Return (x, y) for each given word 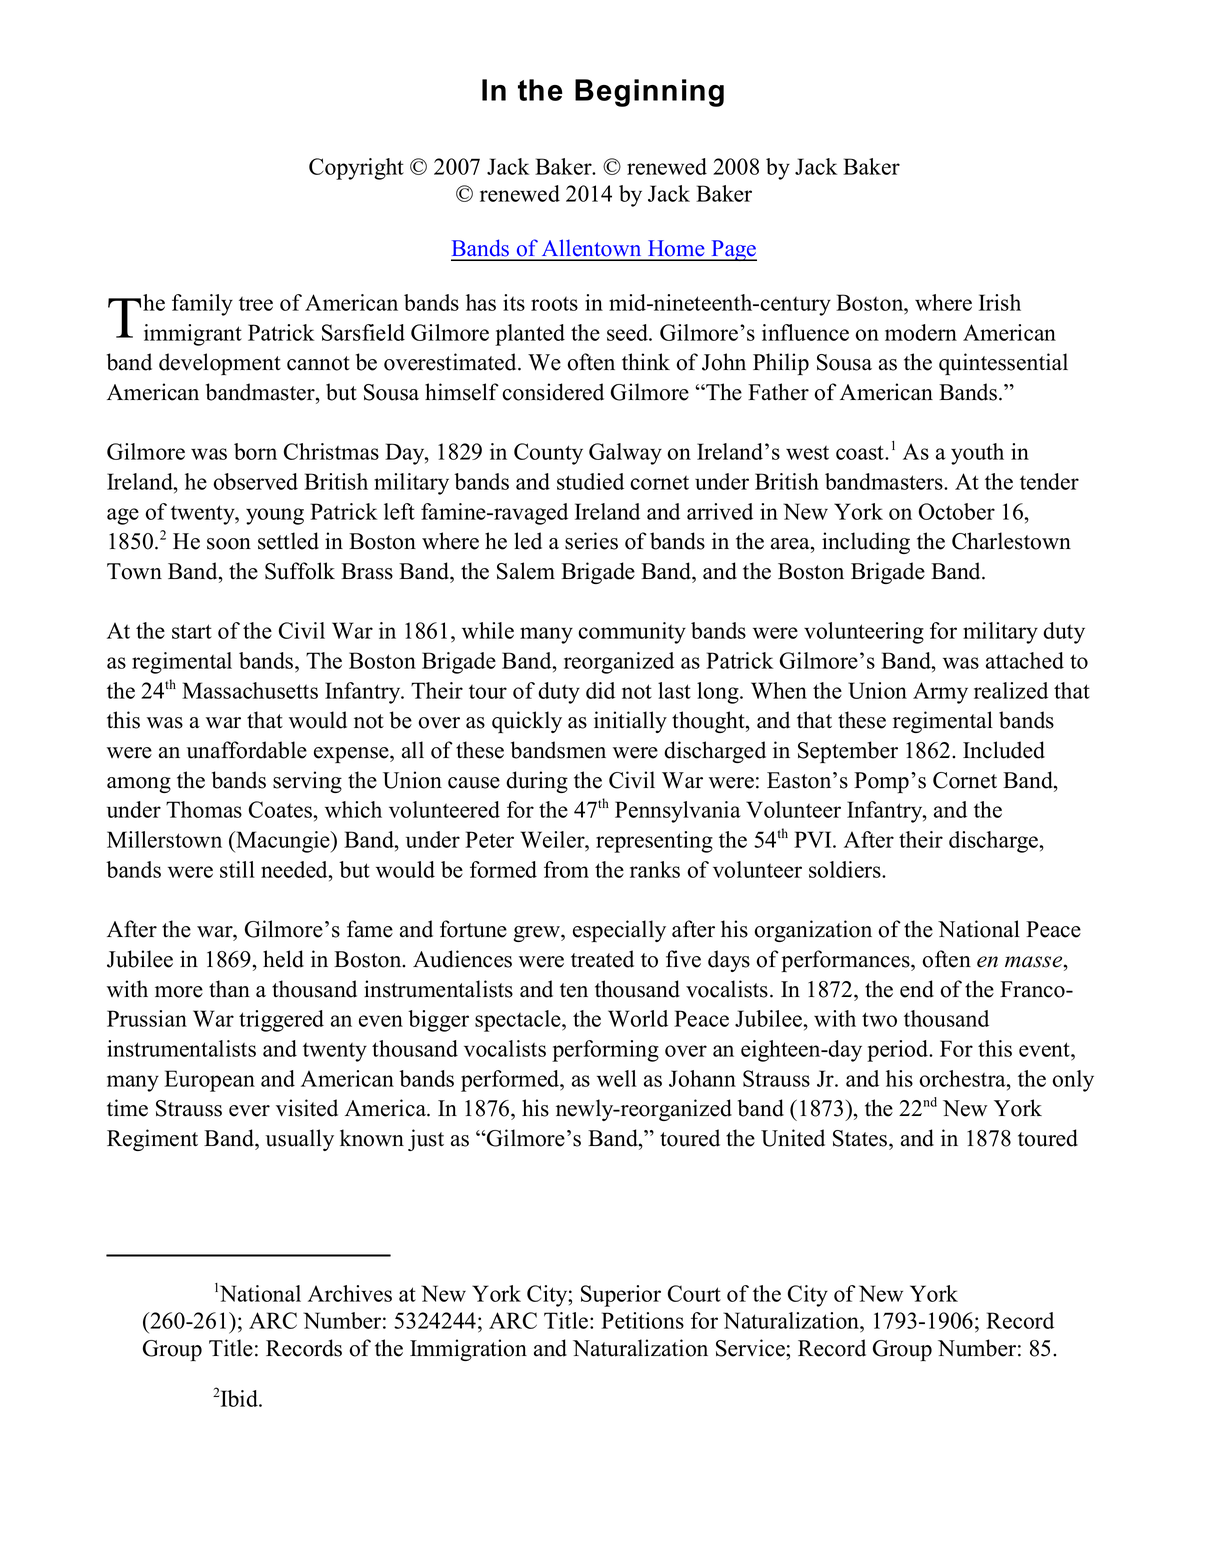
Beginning (649, 93)
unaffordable (247, 750)
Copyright (356, 169)
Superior (621, 1296)
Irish (1000, 302)
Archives (350, 1293)
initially (630, 722)
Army (940, 693)
